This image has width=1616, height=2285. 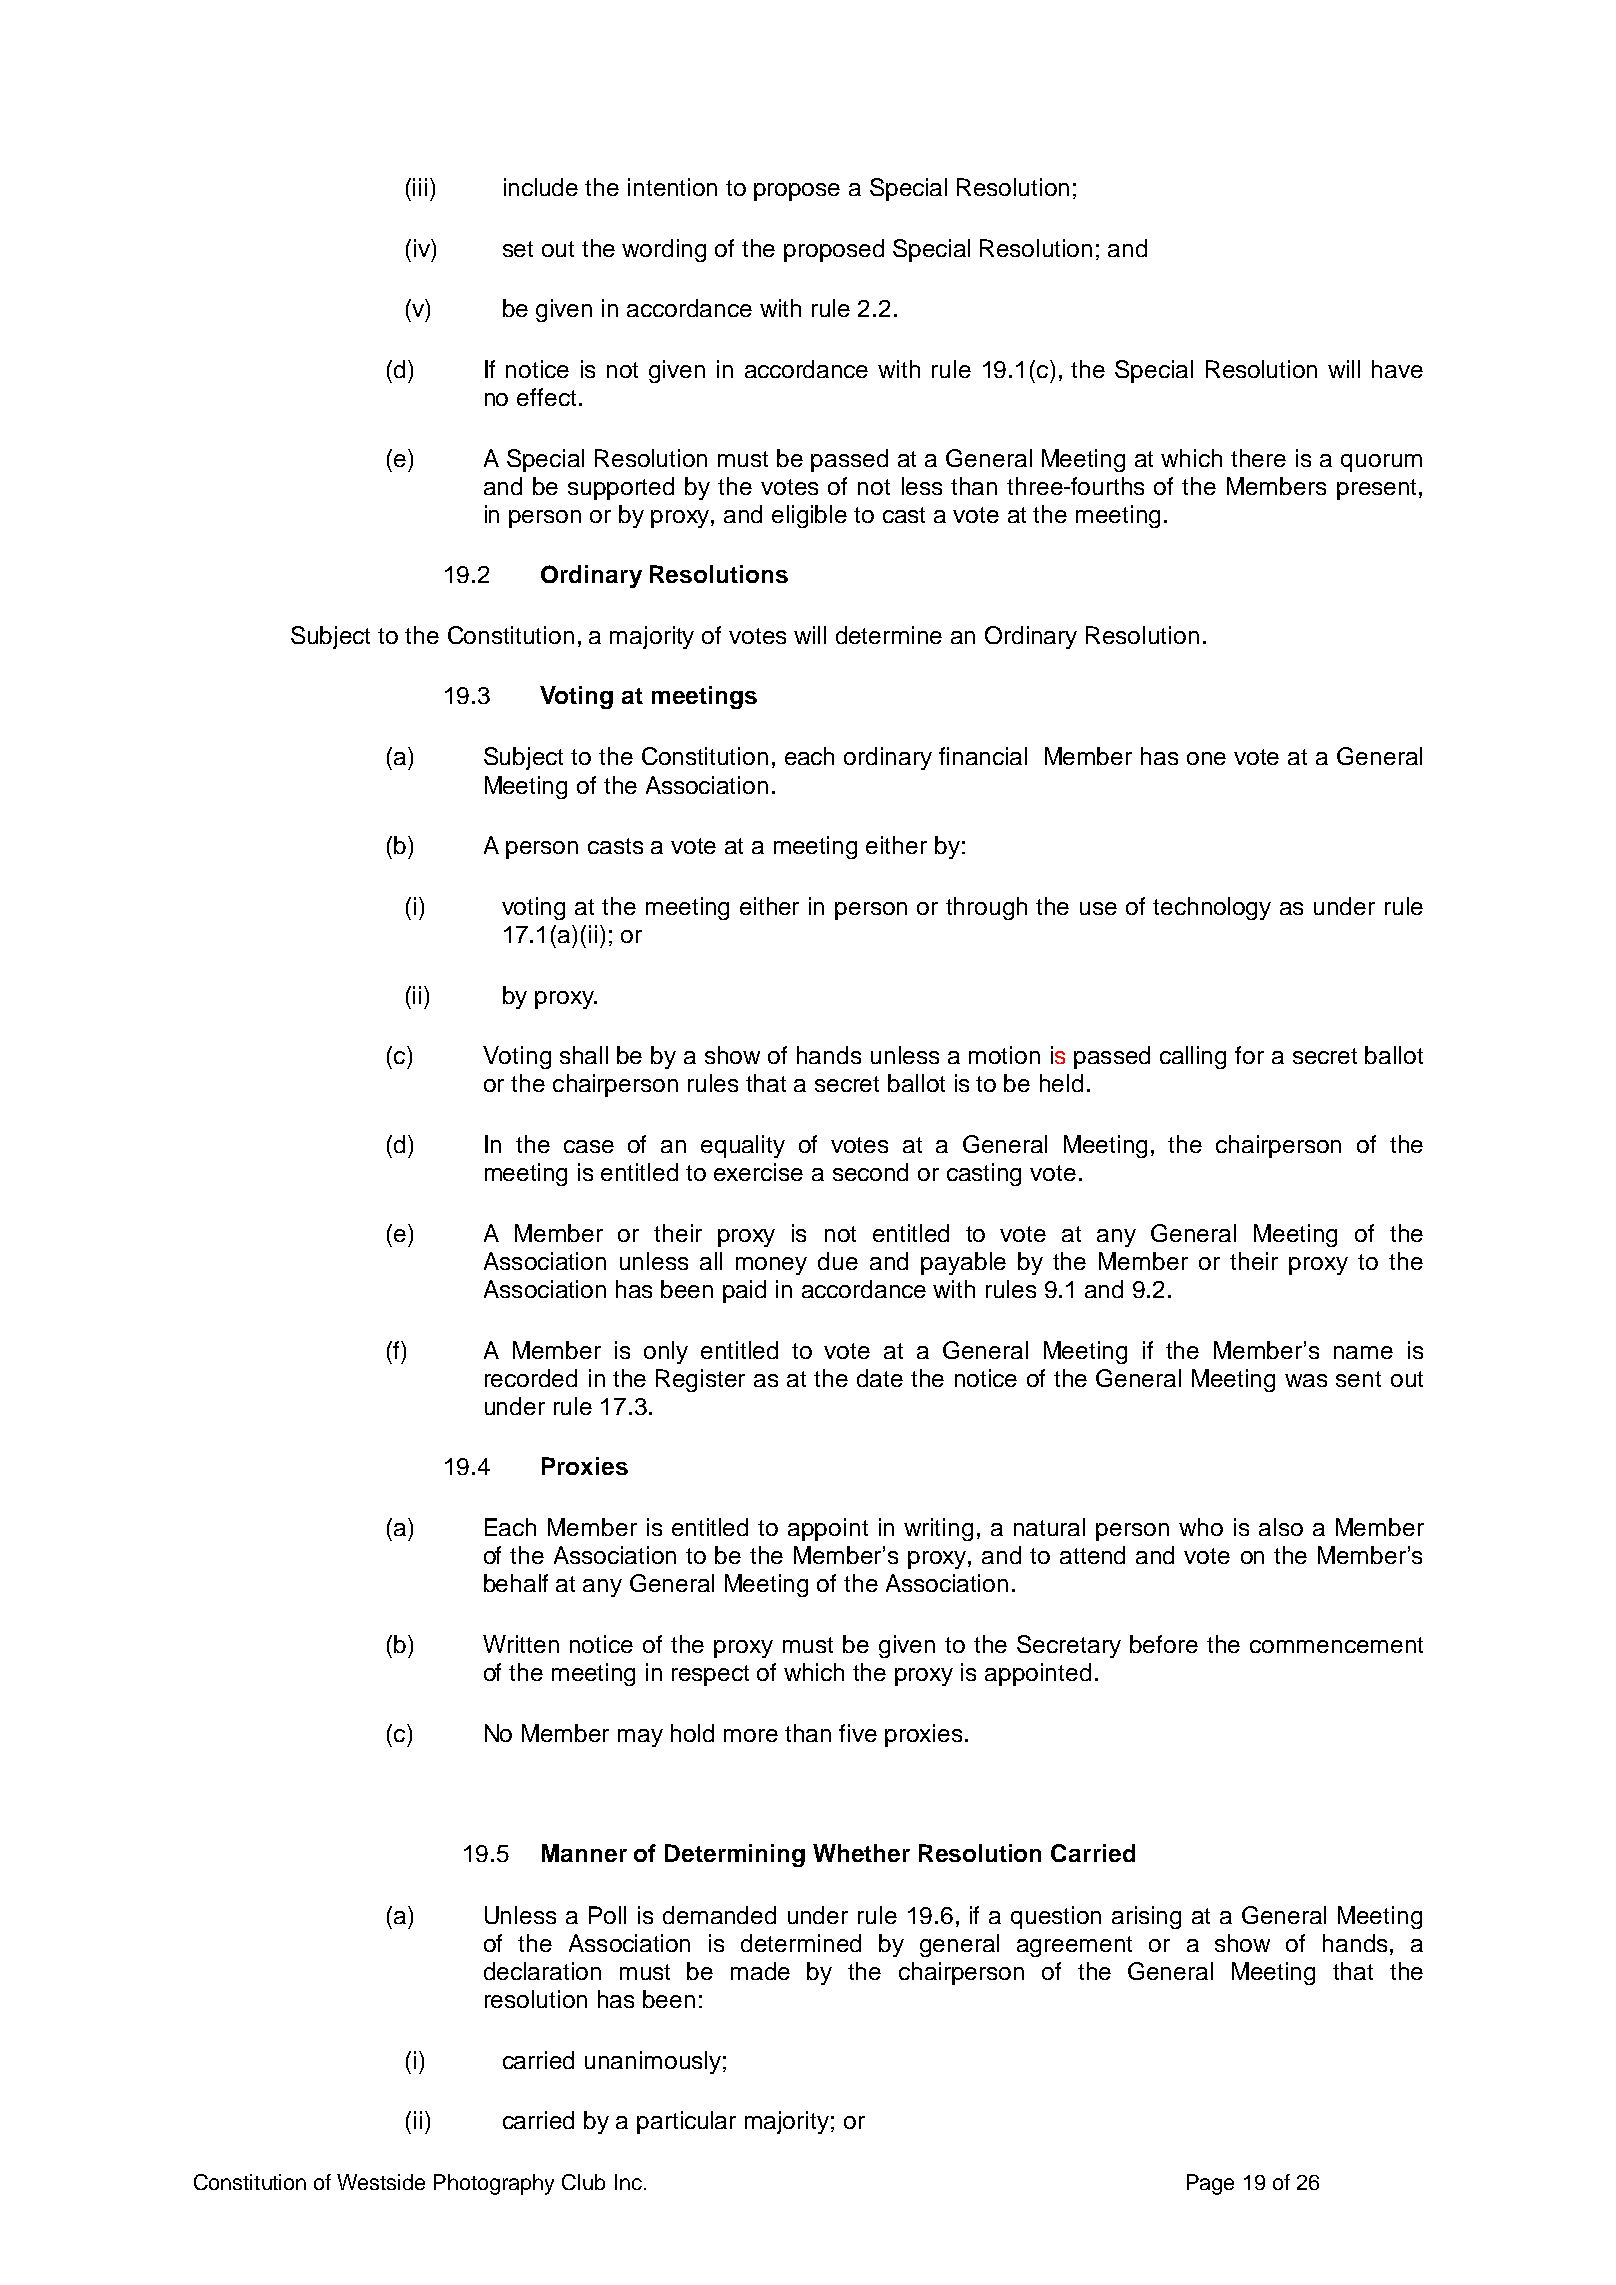 What do you see at coordinates (870, 1172) in the image?
I see `second` at bounding box center [870, 1172].
